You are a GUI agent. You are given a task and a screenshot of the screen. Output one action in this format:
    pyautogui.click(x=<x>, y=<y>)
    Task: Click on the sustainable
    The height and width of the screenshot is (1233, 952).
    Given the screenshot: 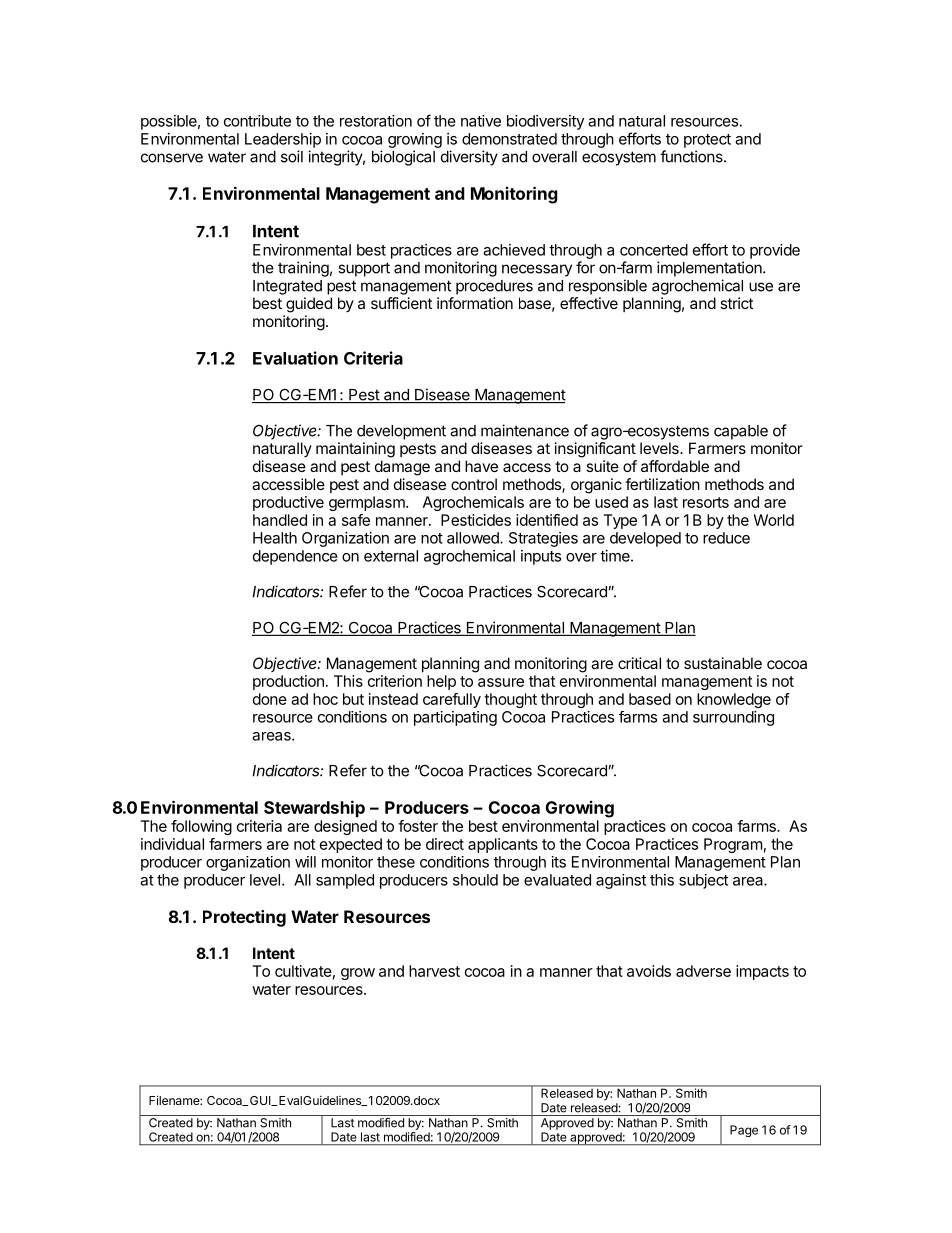 What is the action you would take?
    pyautogui.click(x=723, y=663)
